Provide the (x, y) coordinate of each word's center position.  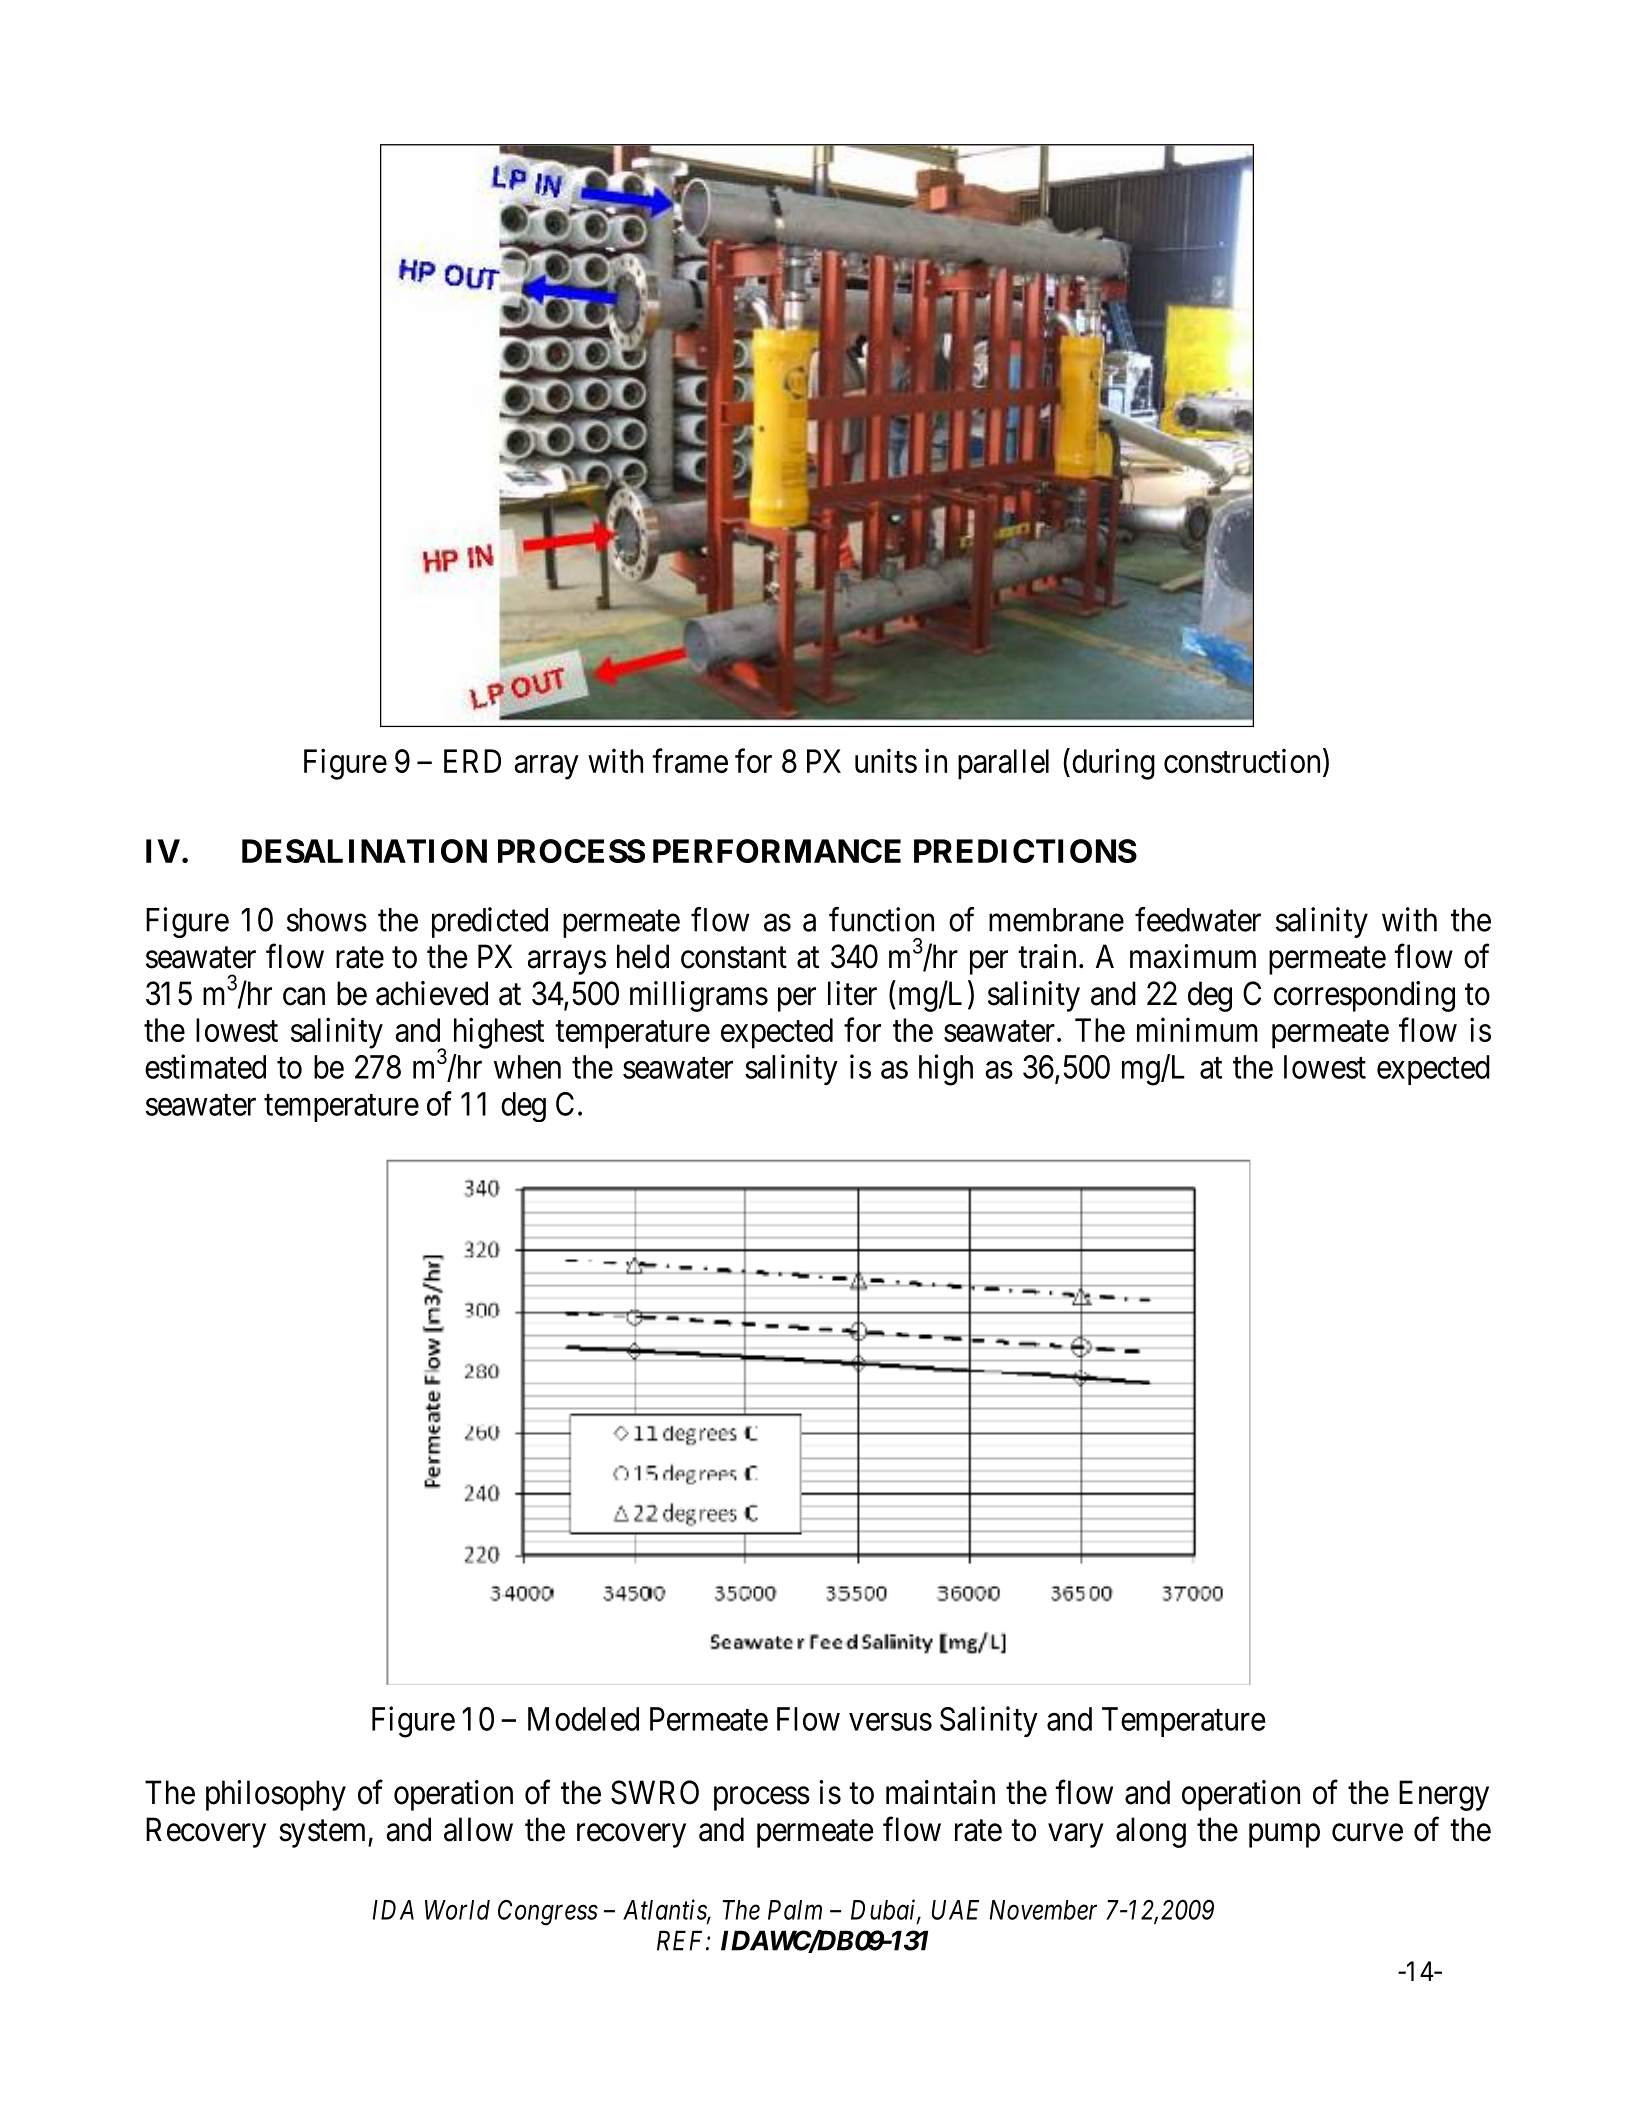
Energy (1444, 1795)
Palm (795, 1910)
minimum (1197, 1029)
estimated (205, 1066)
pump (1284, 1836)
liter (852, 993)
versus (890, 1722)
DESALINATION (364, 851)
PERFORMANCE (777, 851)
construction (1242, 760)
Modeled (583, 1719)
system (324, 1834)
